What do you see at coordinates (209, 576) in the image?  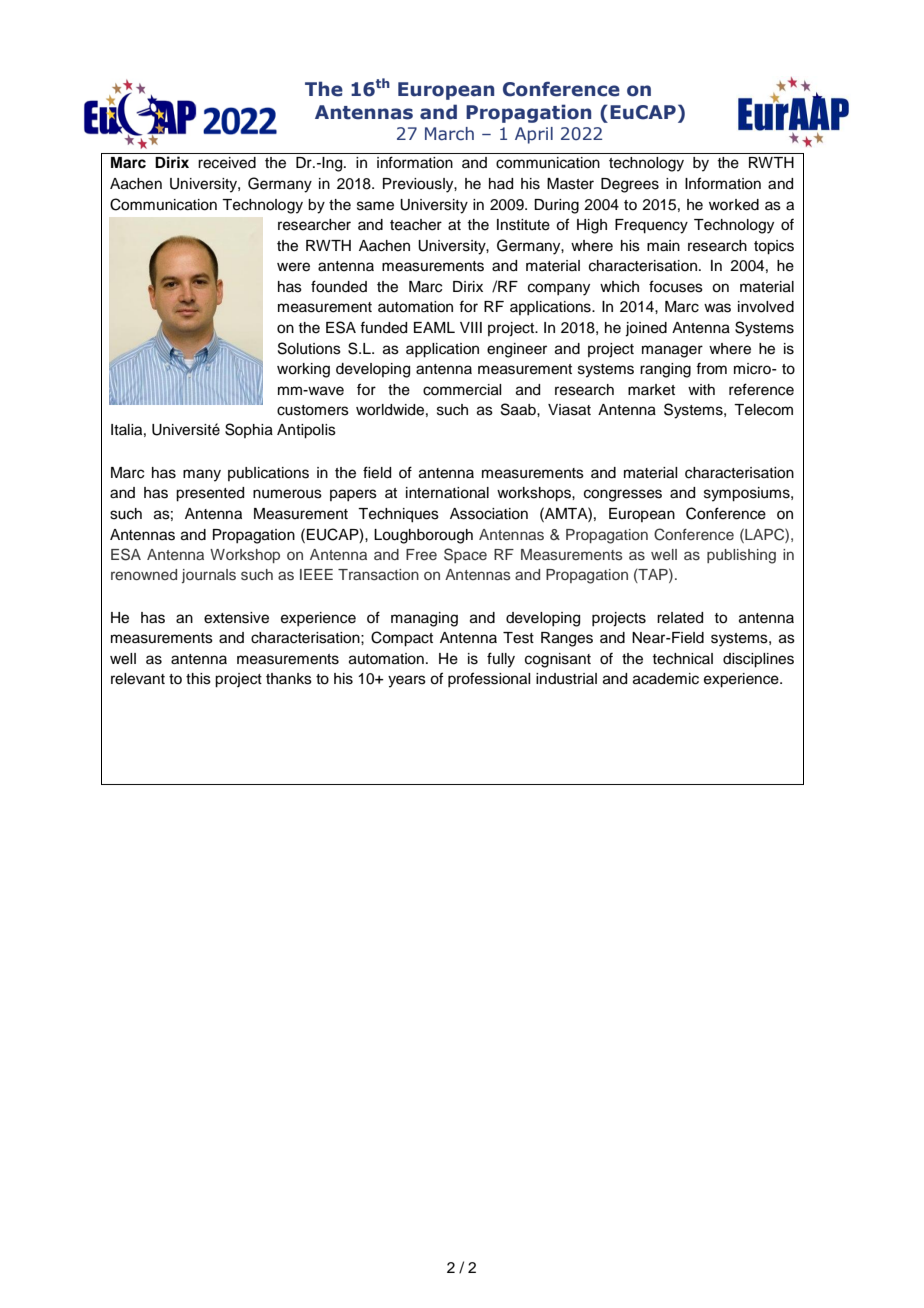 I see `journals` at bounding box center [209, 576].
